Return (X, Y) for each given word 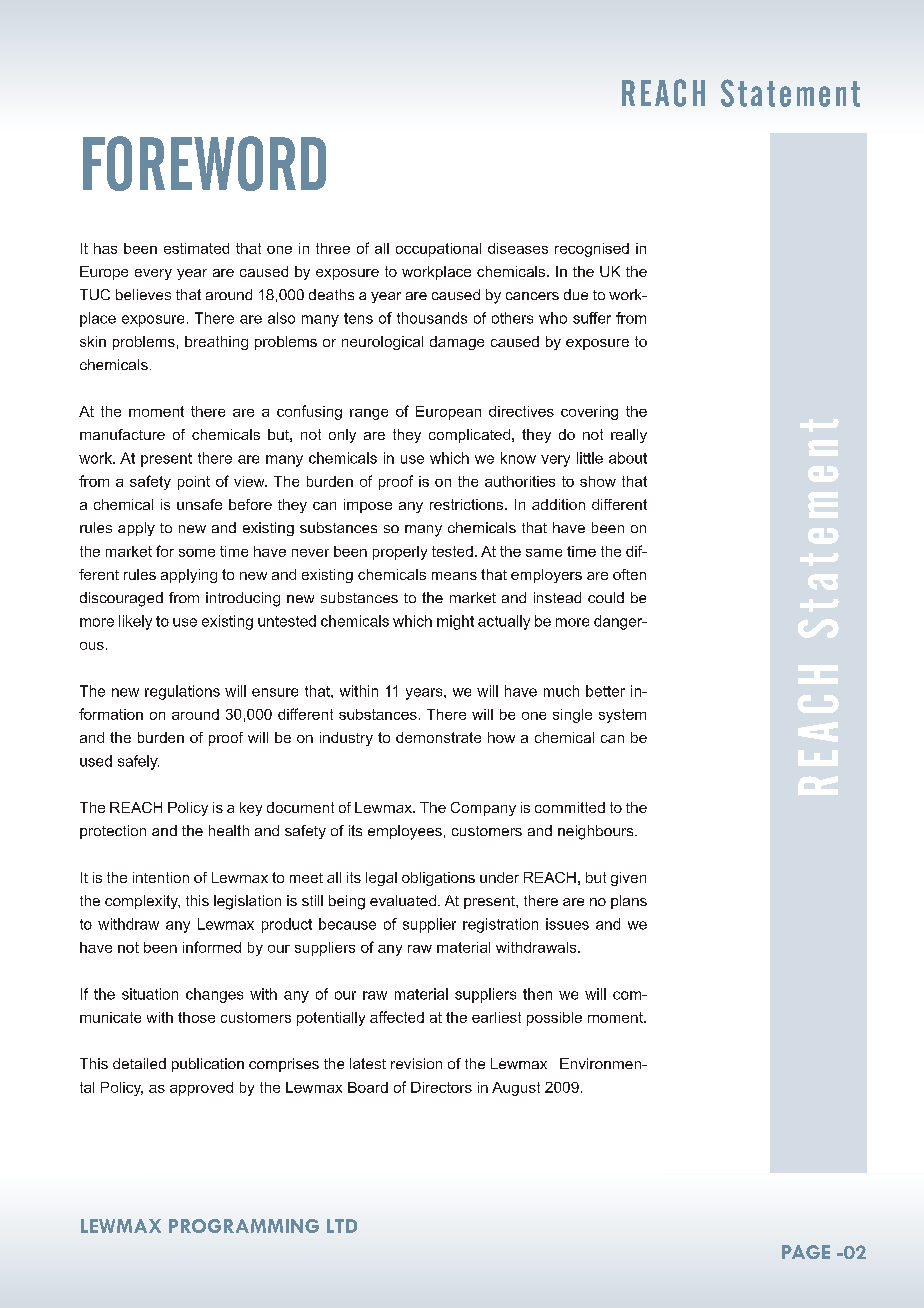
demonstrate (438, 737)
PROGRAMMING (244, 1226)
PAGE (806, 1252)
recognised (592, 250)
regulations (182, 692)
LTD (342, 1226)
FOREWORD (204, 163)
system (622, 716)
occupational (438, 250)
